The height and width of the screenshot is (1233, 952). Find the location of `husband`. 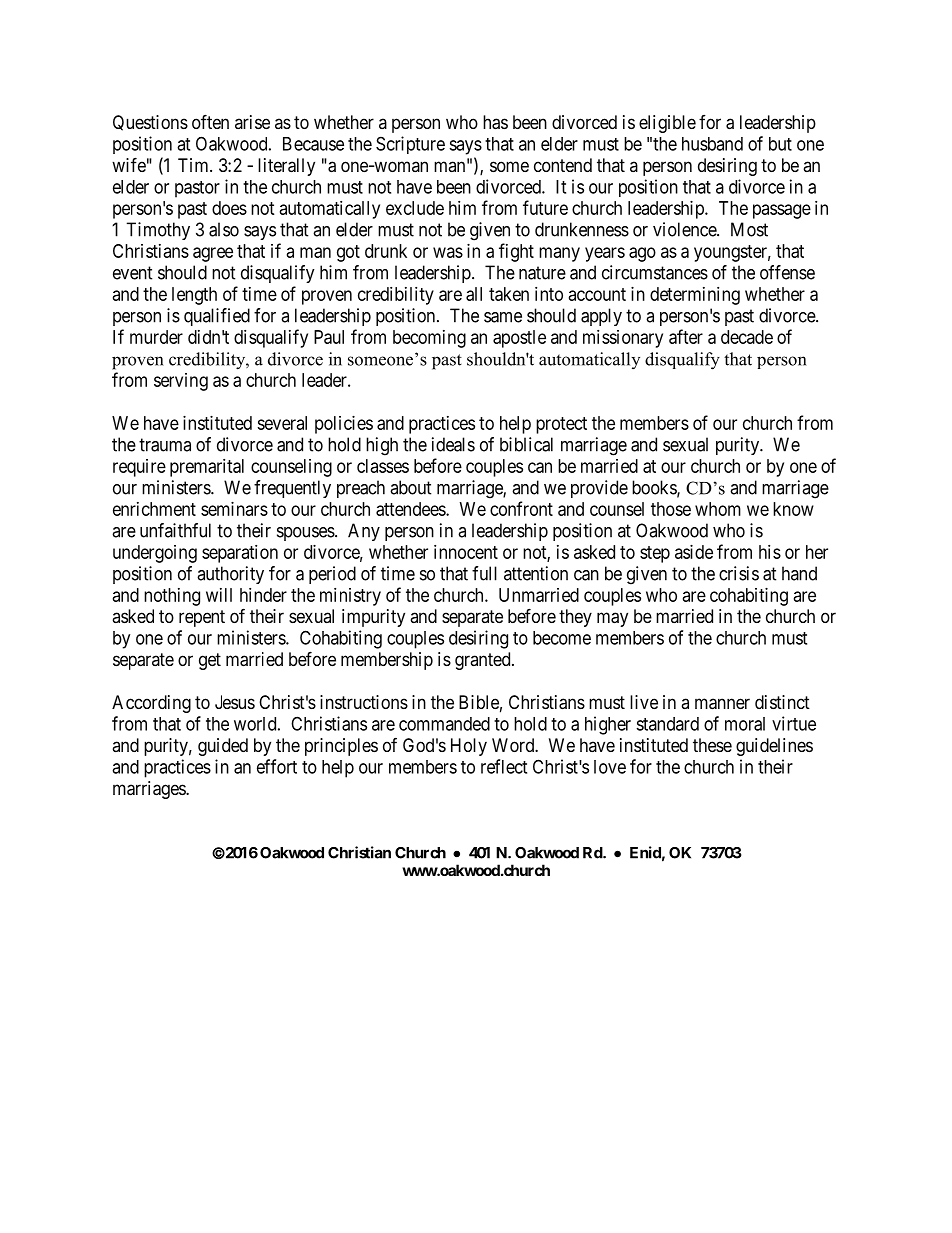

husband is located at coordinates (712, 144).
